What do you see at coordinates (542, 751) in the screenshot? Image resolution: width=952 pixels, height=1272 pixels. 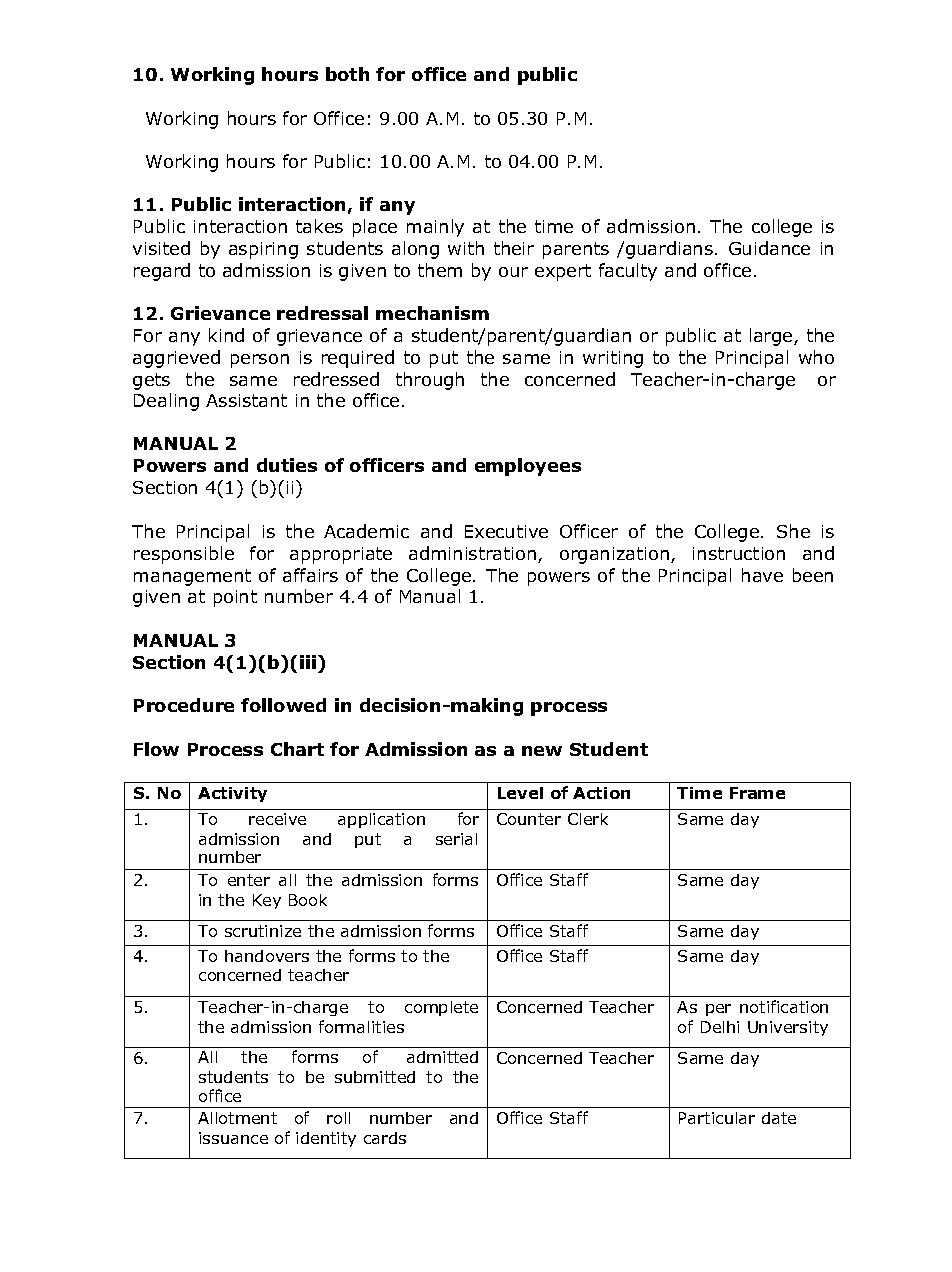 I see `new` at bounding box center [542, 751].
